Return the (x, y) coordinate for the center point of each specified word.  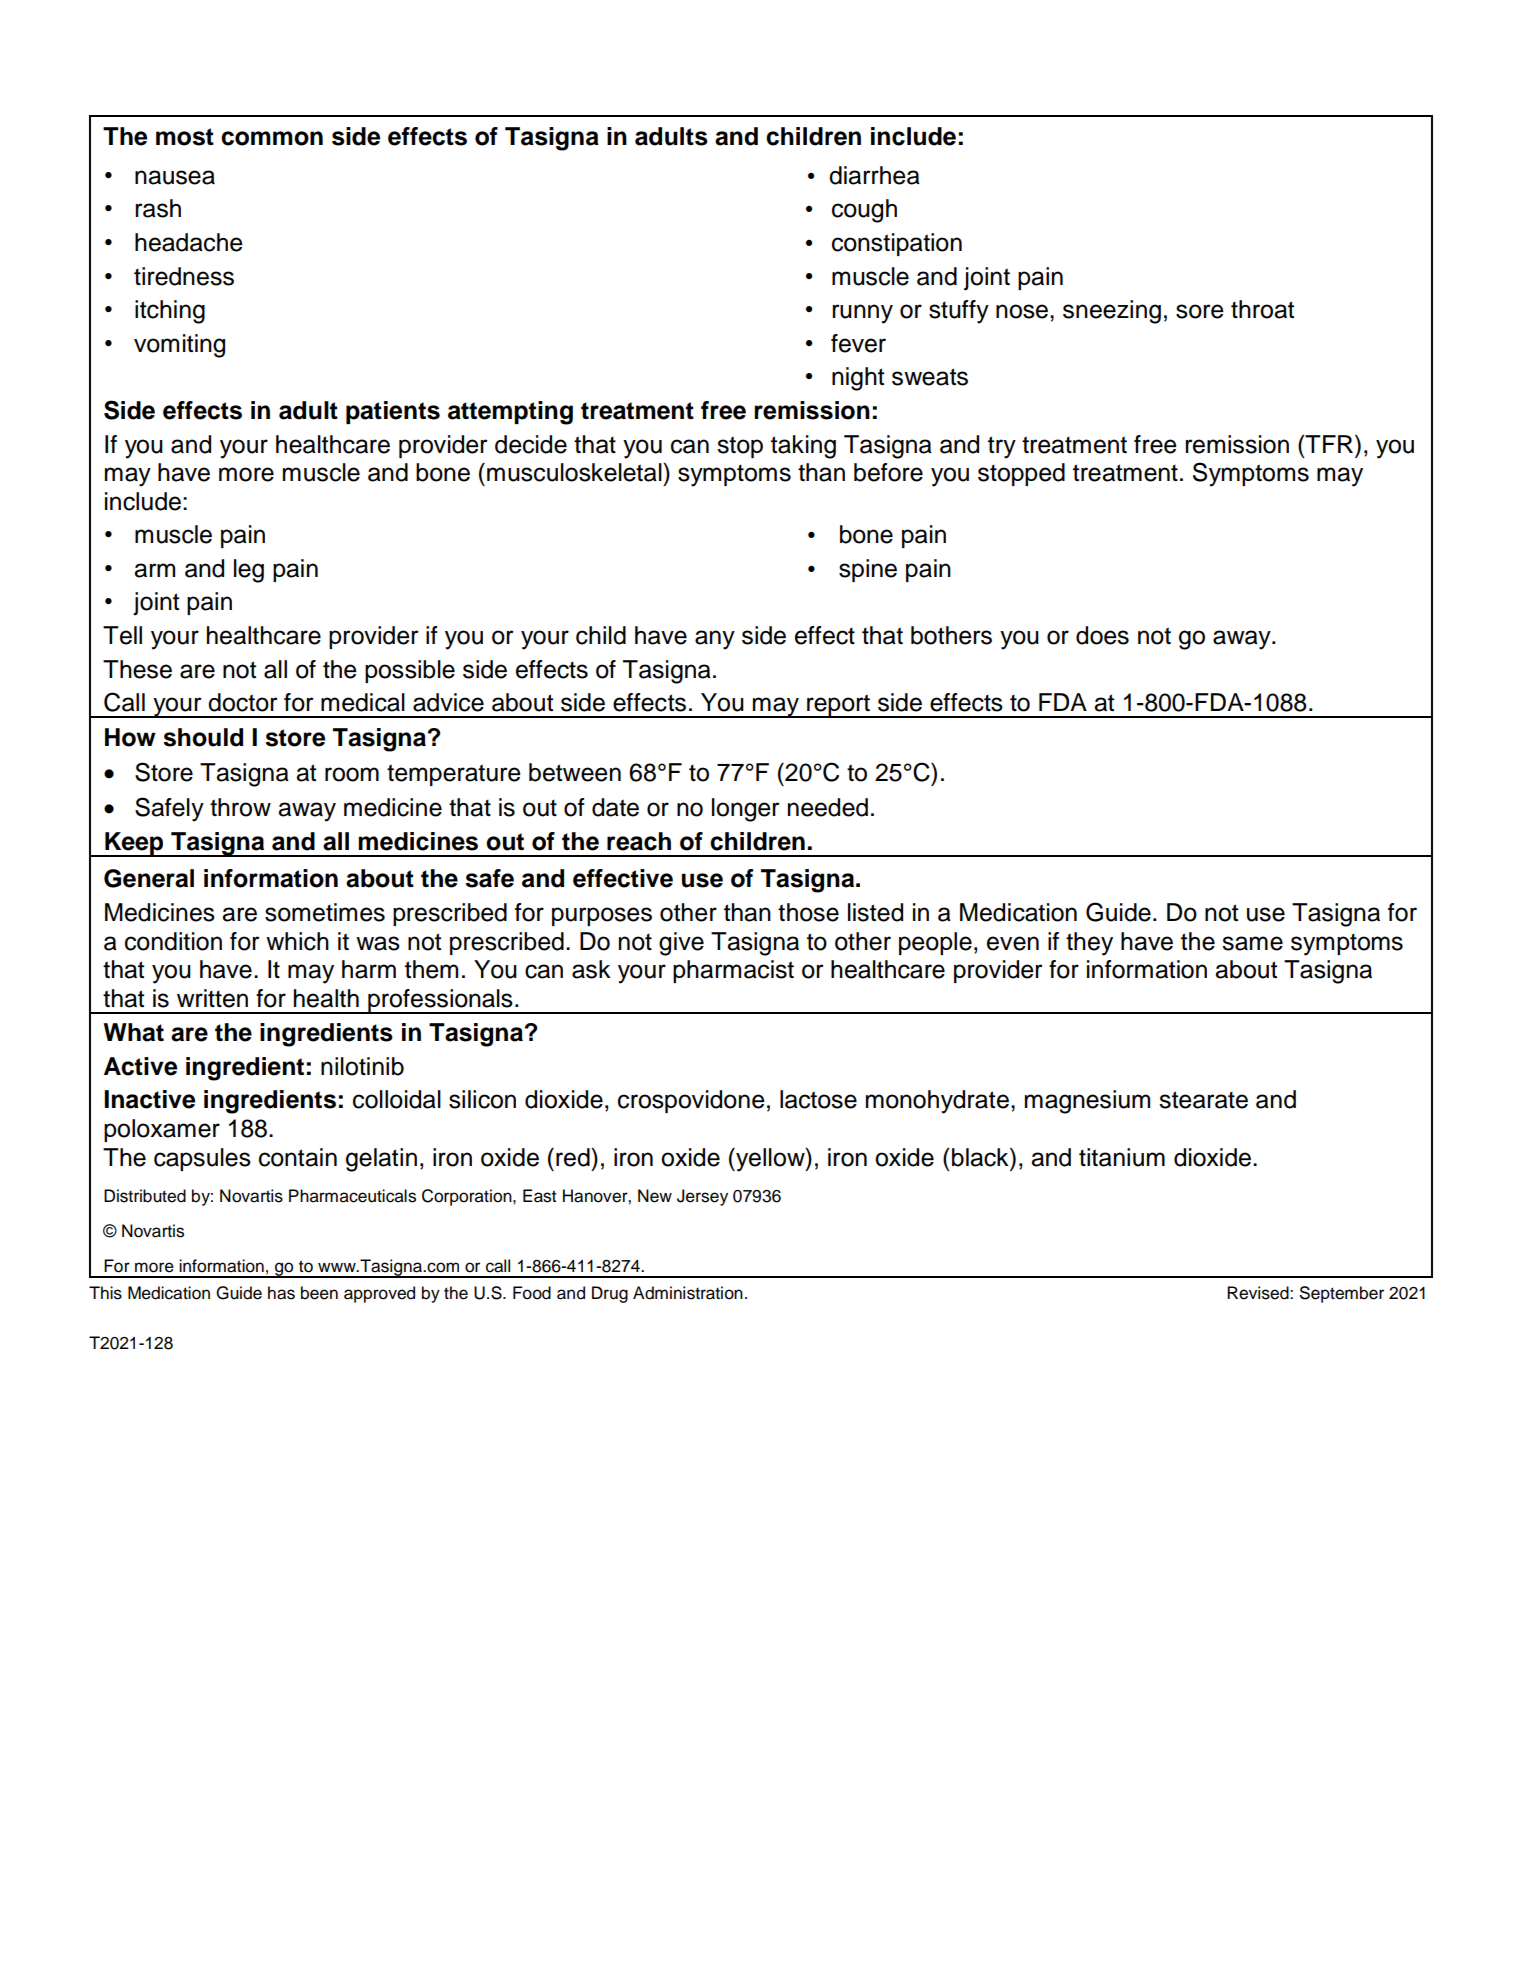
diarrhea (874, 175)
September (1341, 1294)
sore (1200, 311)
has (281, 1293)
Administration (688, 1293)
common (272, 138)
